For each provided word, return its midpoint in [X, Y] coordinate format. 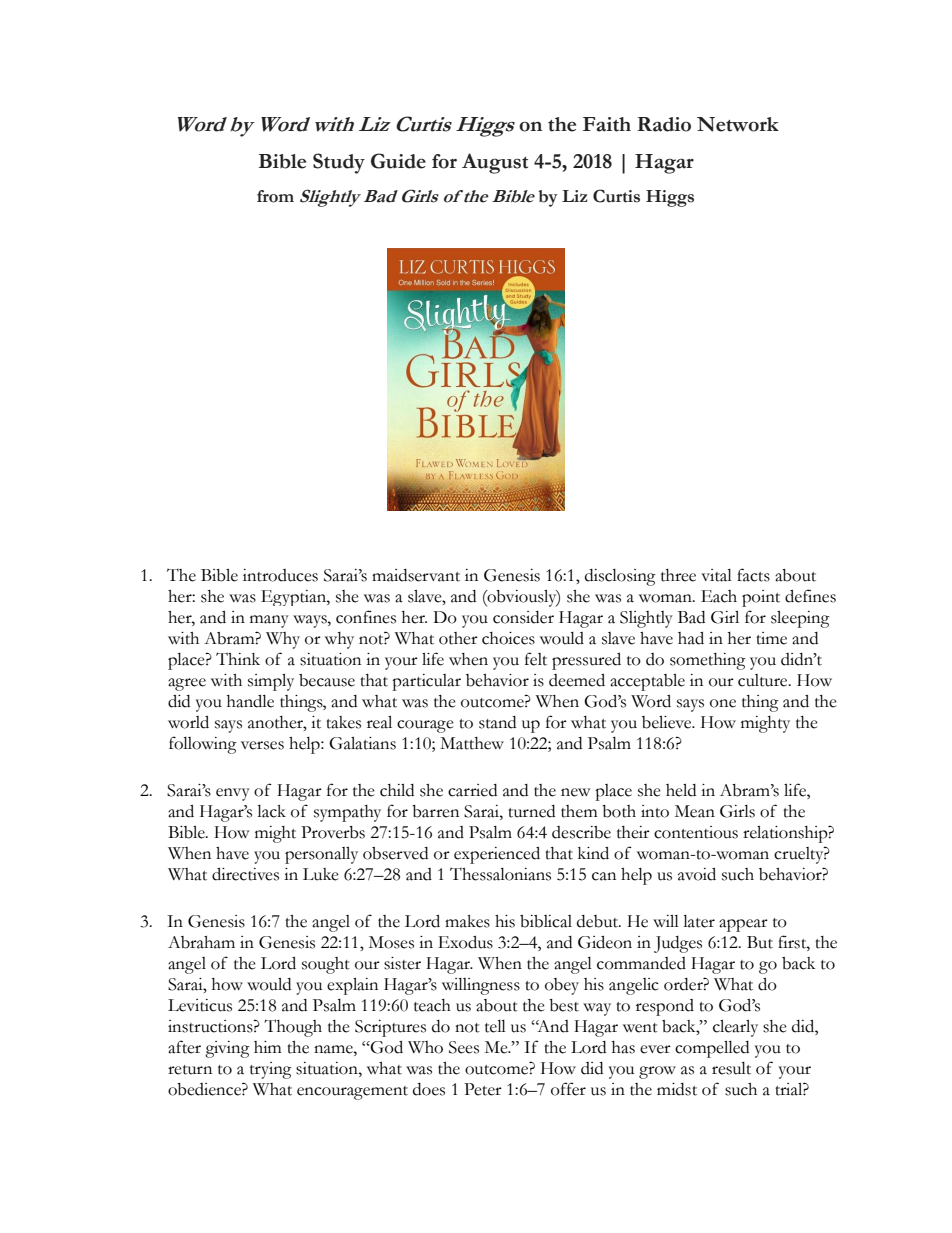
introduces [280, 575]
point [761, 598]
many [269, 621]
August [495, 163]
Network [738, 124]
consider [523, 617]
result [731, 1068]
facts [753, 575]
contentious [696, 832]
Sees [464, 1047]
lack [271, 811]
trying [271, 1070]
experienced [497, 855]
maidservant [416, 575]
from [275, 196]
